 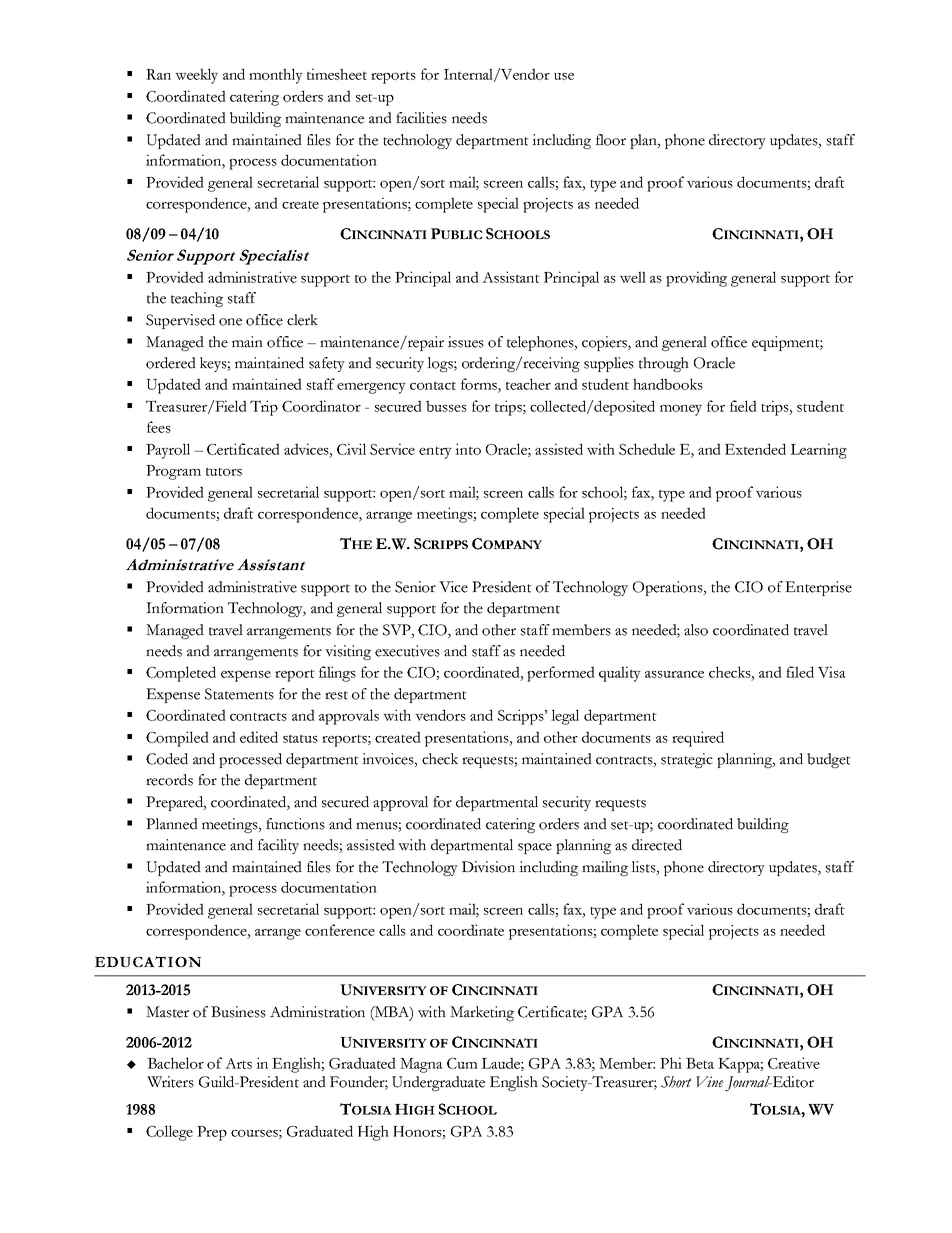 What do you see at coordinates (611, 140) in the image?
I see `floor` at bounding box center [611, 140].
